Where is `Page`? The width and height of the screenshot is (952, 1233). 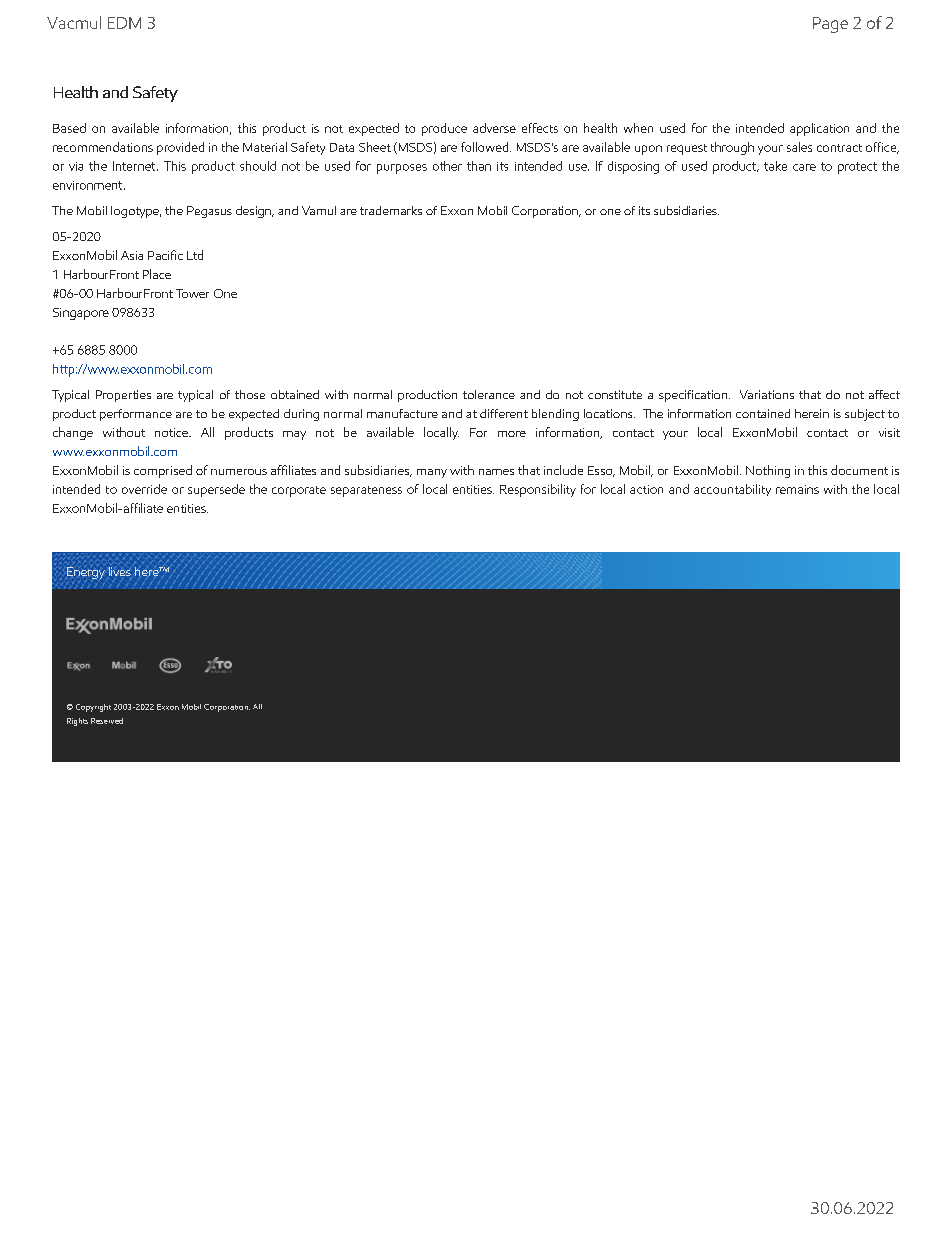 Page is located at coordinates (830, 25).
